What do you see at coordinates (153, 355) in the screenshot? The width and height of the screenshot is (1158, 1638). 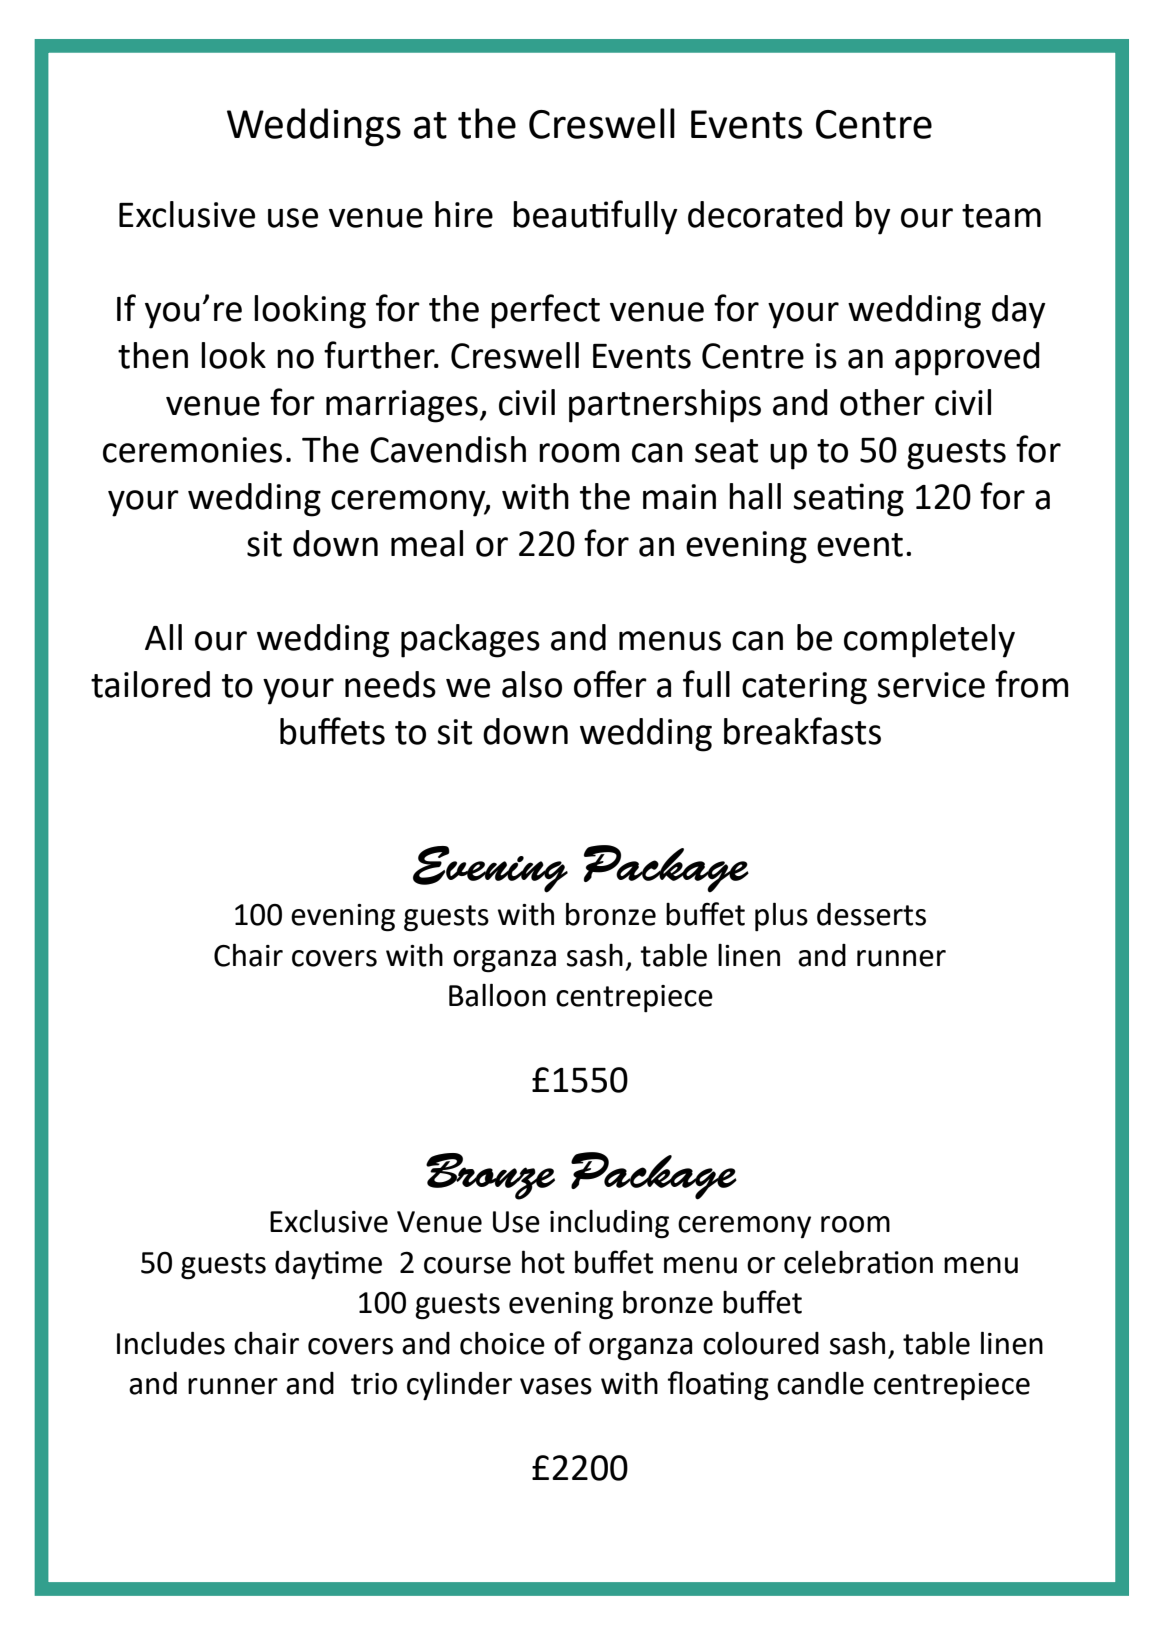 I see `then` at bounding box center [153, 355].
